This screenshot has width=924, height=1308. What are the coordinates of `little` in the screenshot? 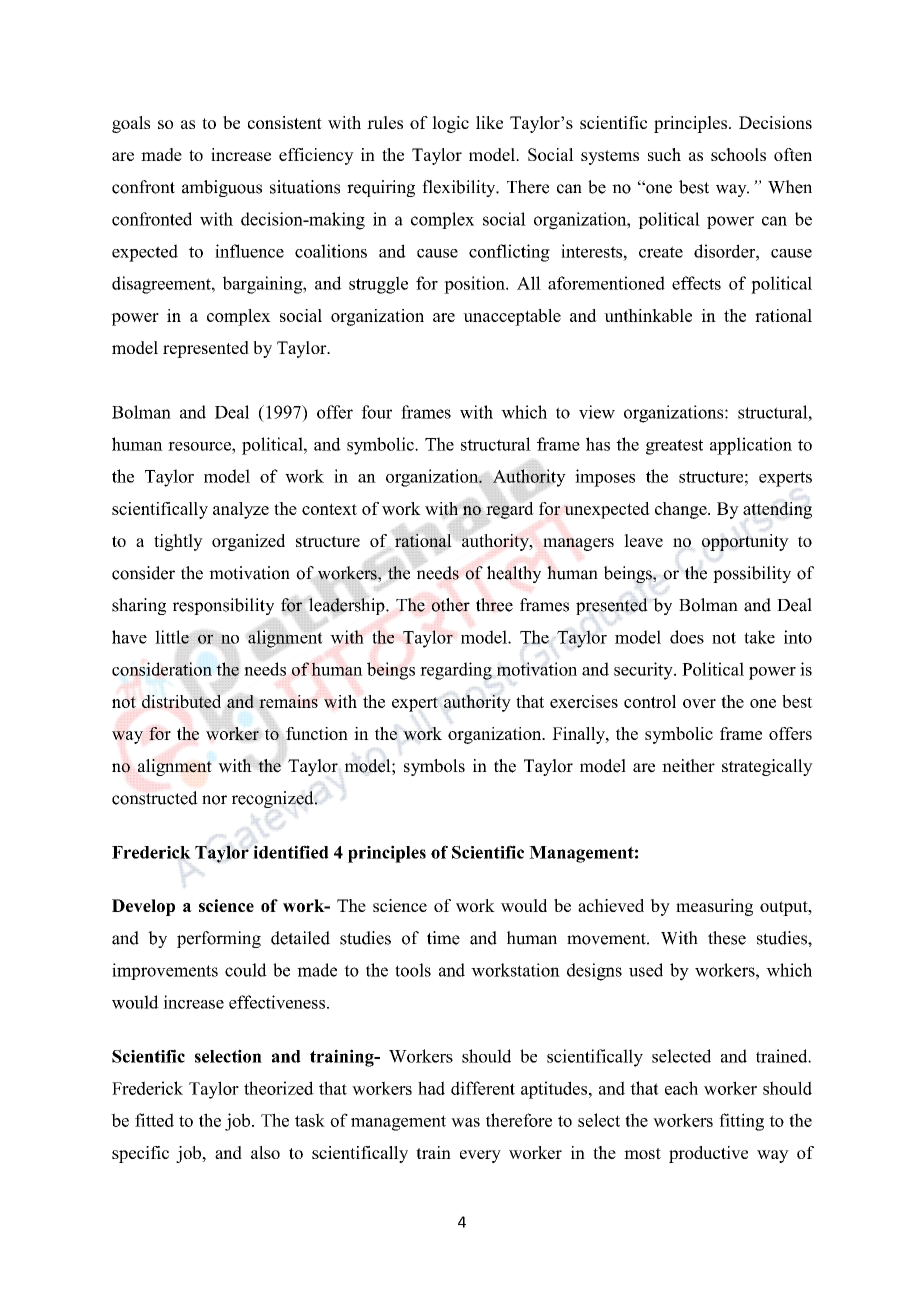 It's located at (173, 637).
